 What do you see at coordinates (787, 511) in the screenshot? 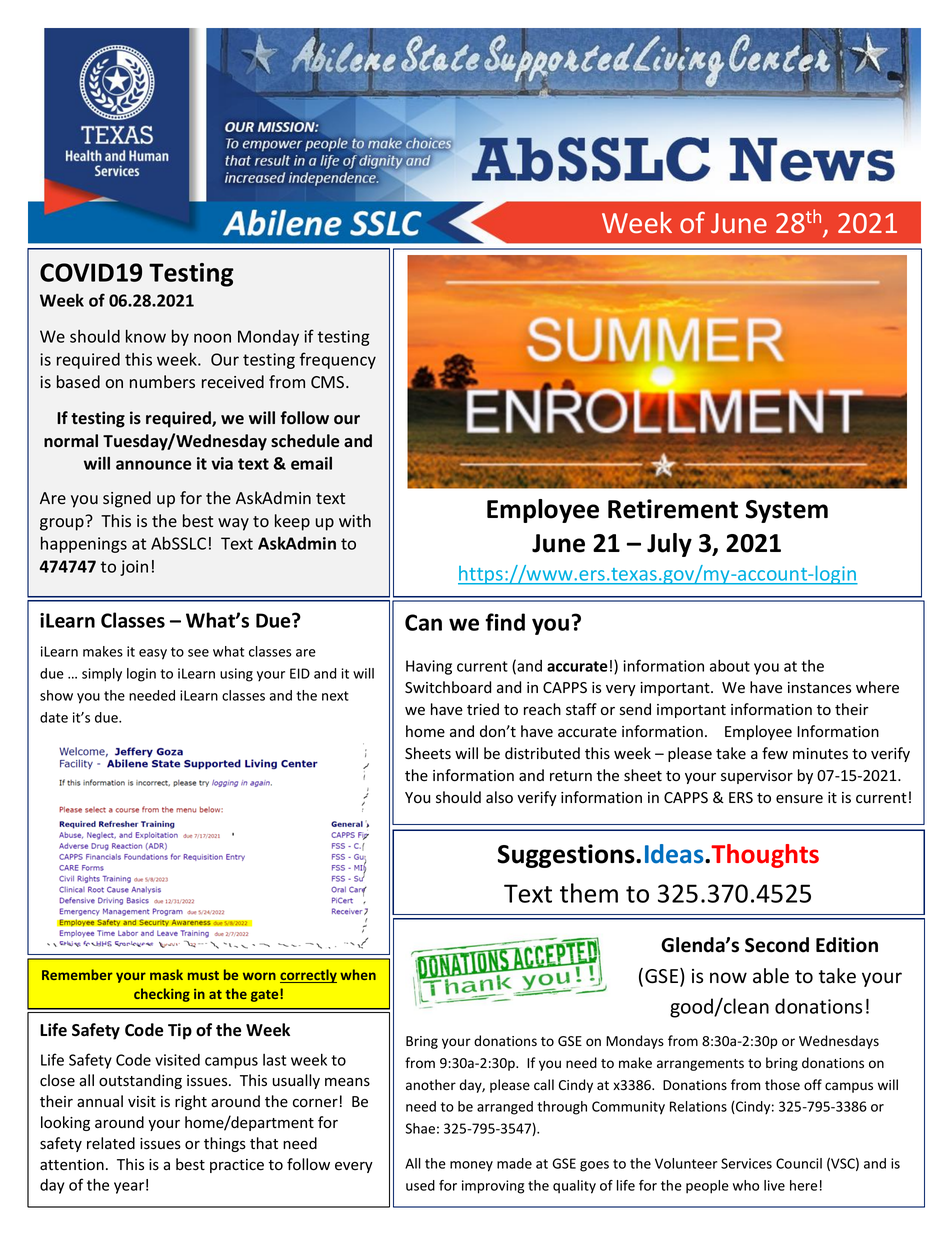
I see `System` at bounding box center [787, 511].
